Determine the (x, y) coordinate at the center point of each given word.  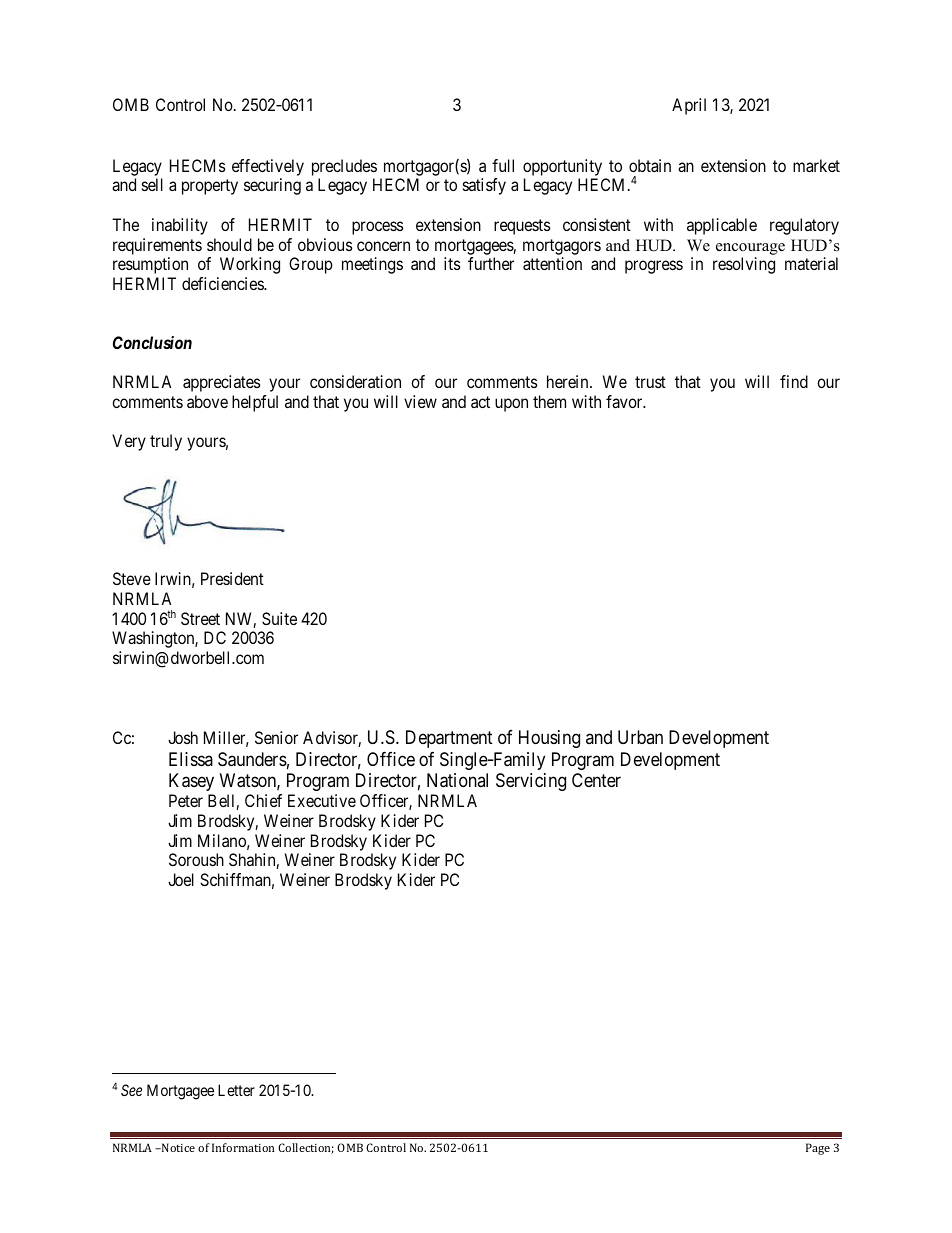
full (503, 165)
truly (166, 442)
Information (243, 1147)
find (794, 381)
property (210, 187)
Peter (186, 800)
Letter (236, 1090)
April (689, 106)
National (457, 780)
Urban (640, 737)
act (480, 402)
